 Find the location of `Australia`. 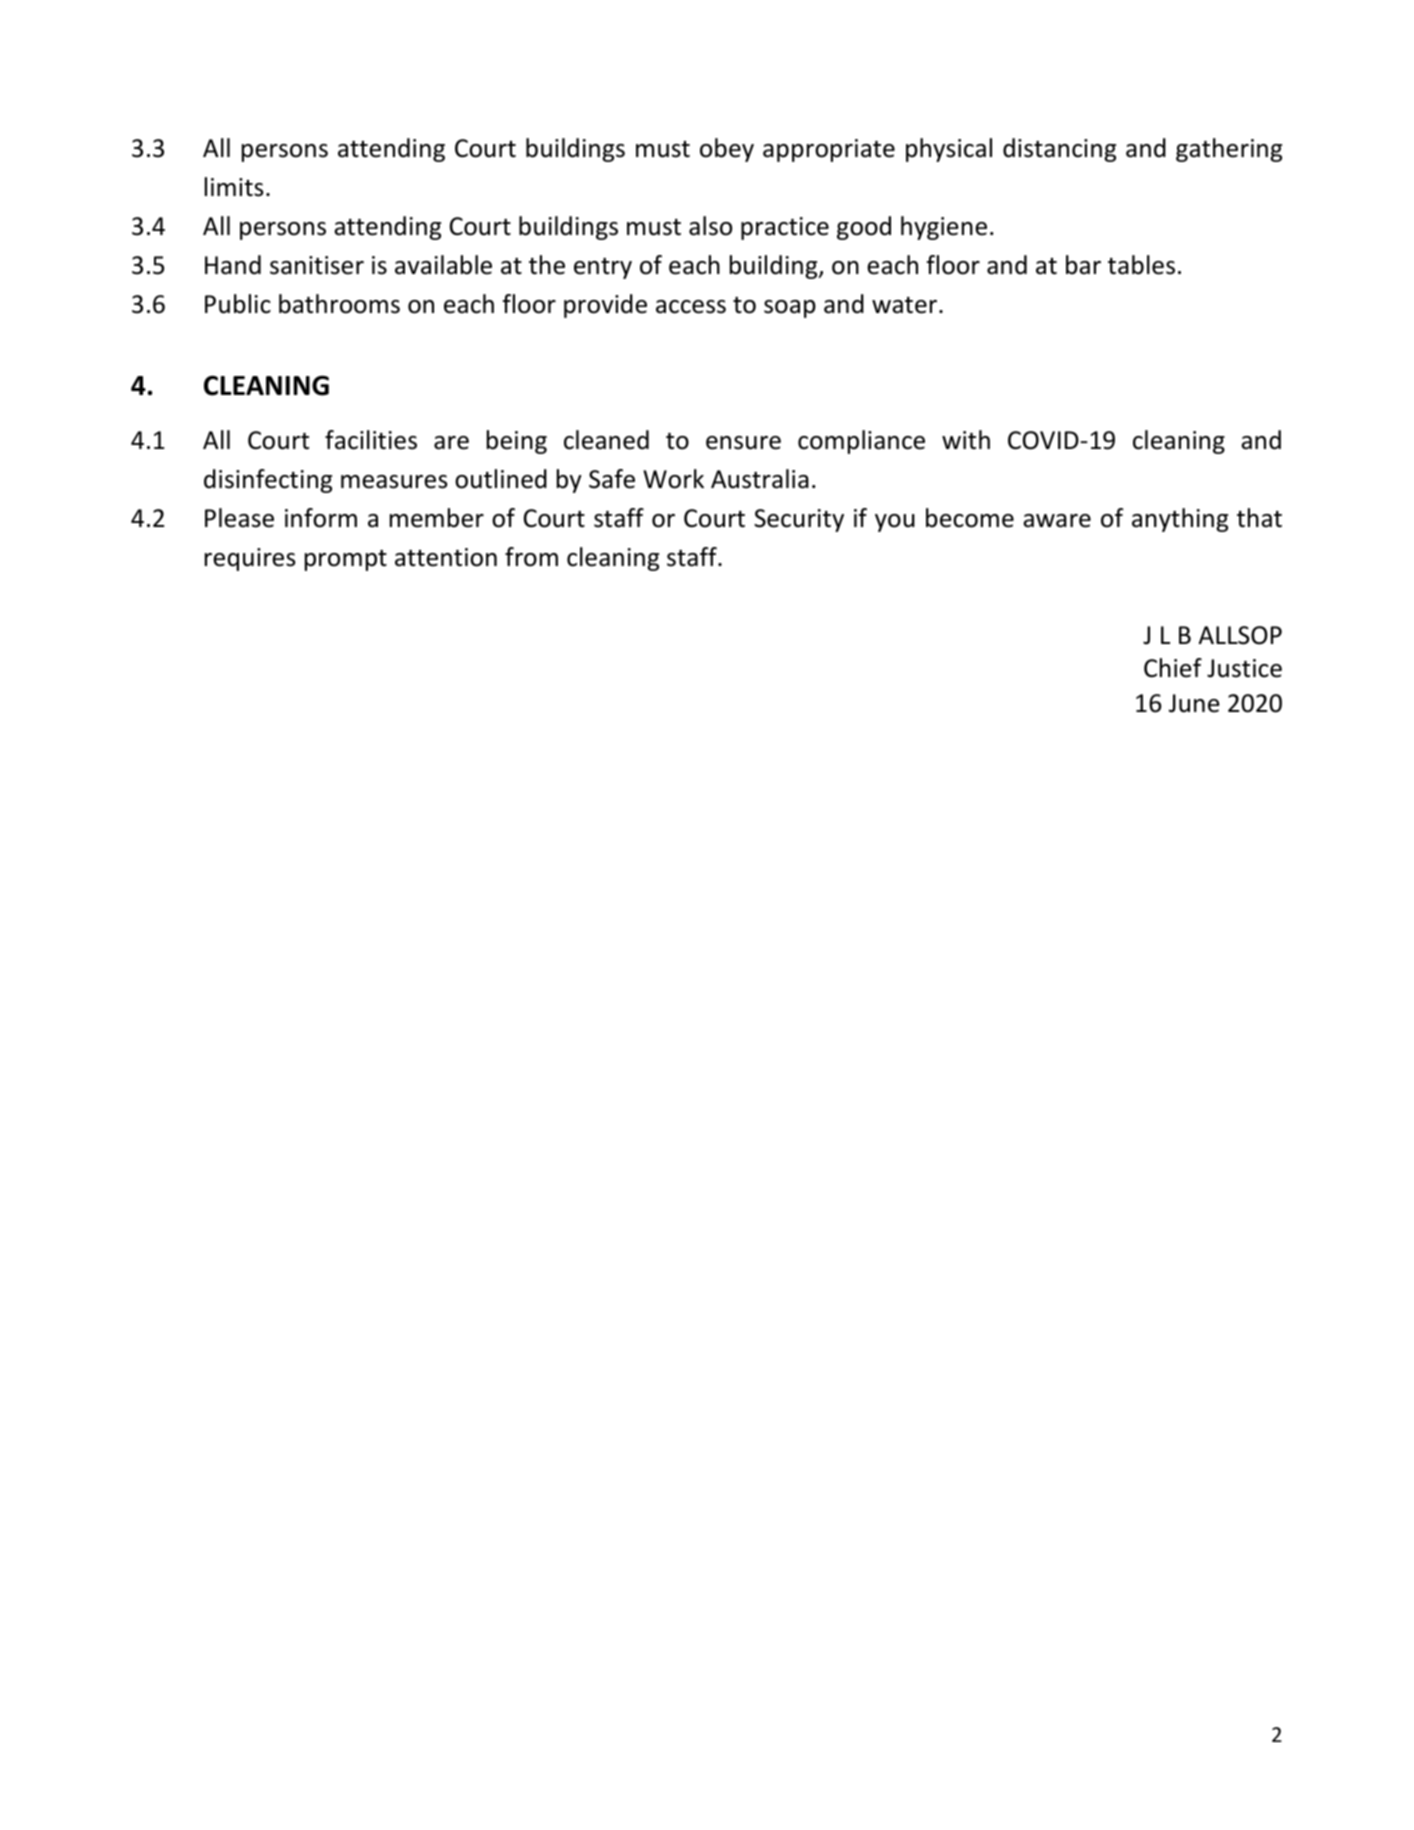

Australia is located at coordinates (760, 479).
